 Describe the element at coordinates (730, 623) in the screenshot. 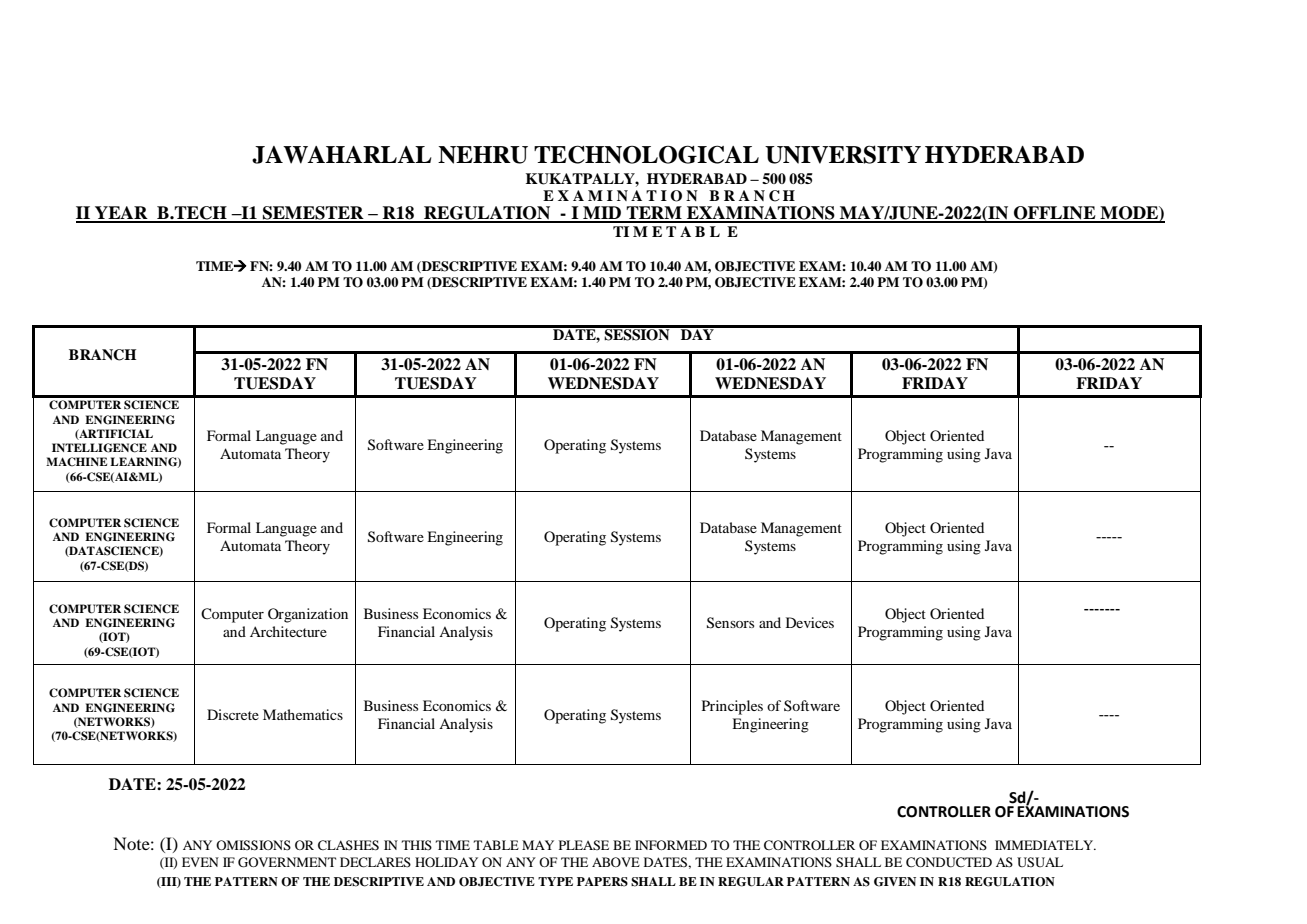

I see `Sensors` at that location.
